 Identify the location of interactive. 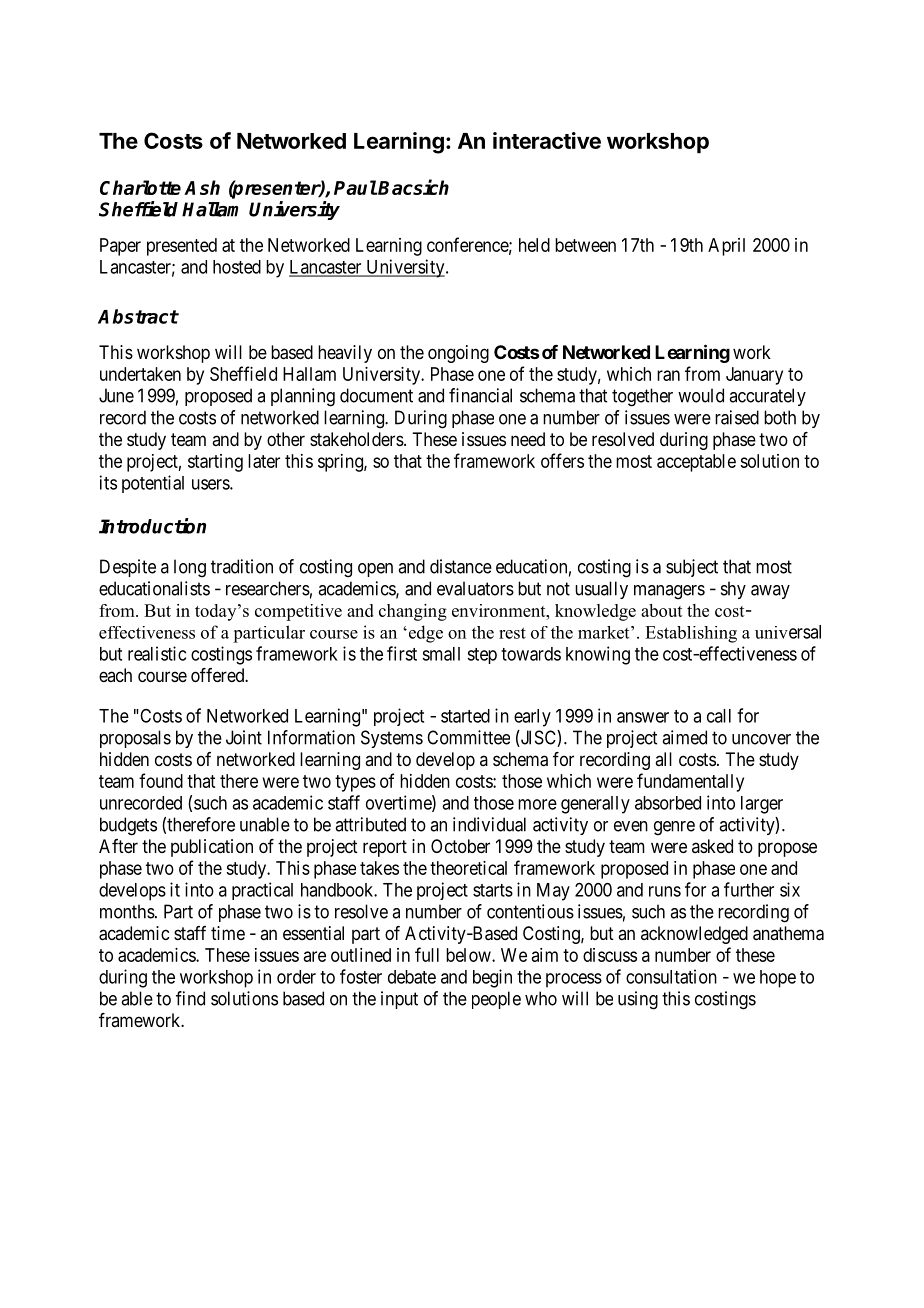
(547, 140).
